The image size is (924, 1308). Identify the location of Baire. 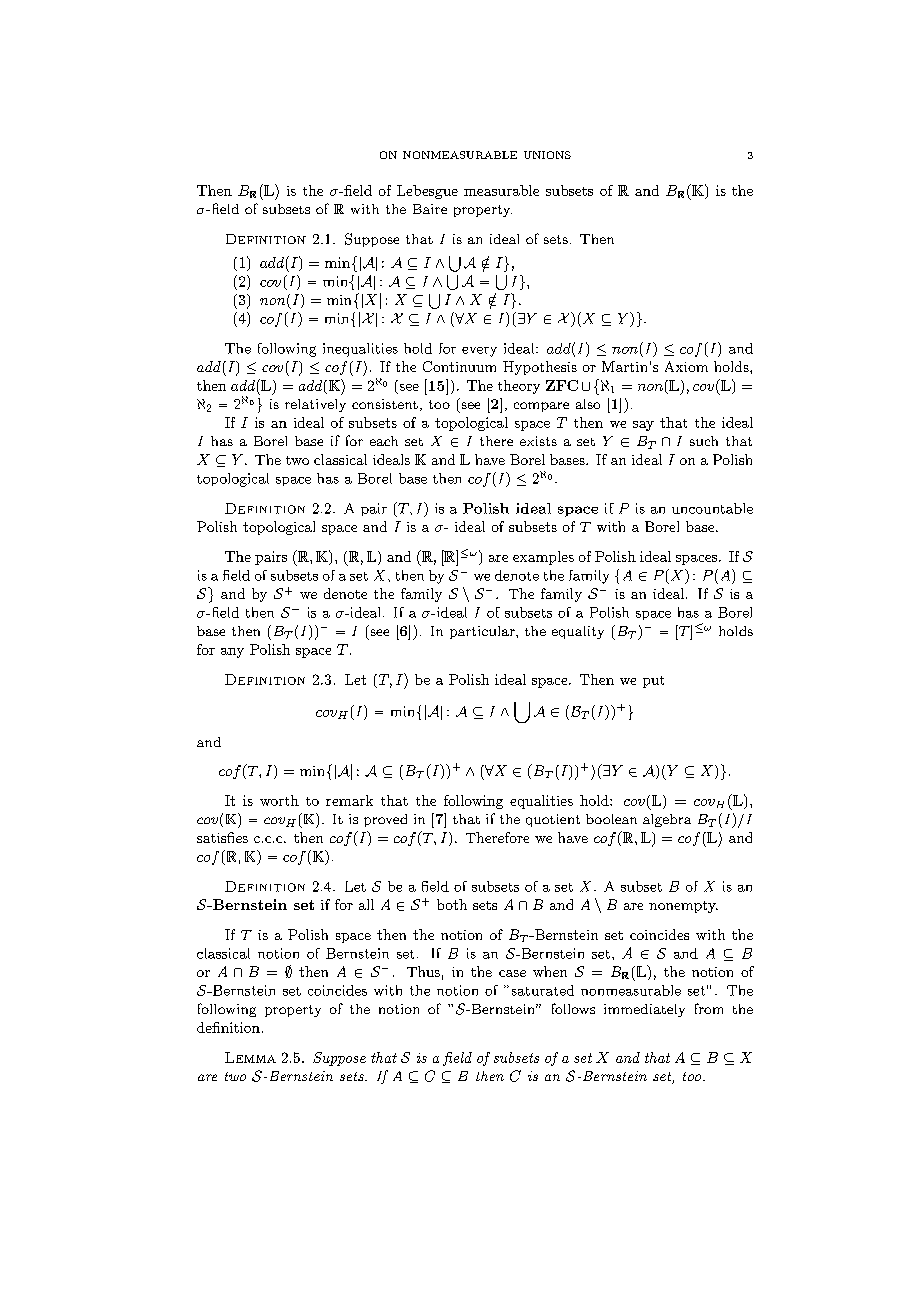
(430, 209).
